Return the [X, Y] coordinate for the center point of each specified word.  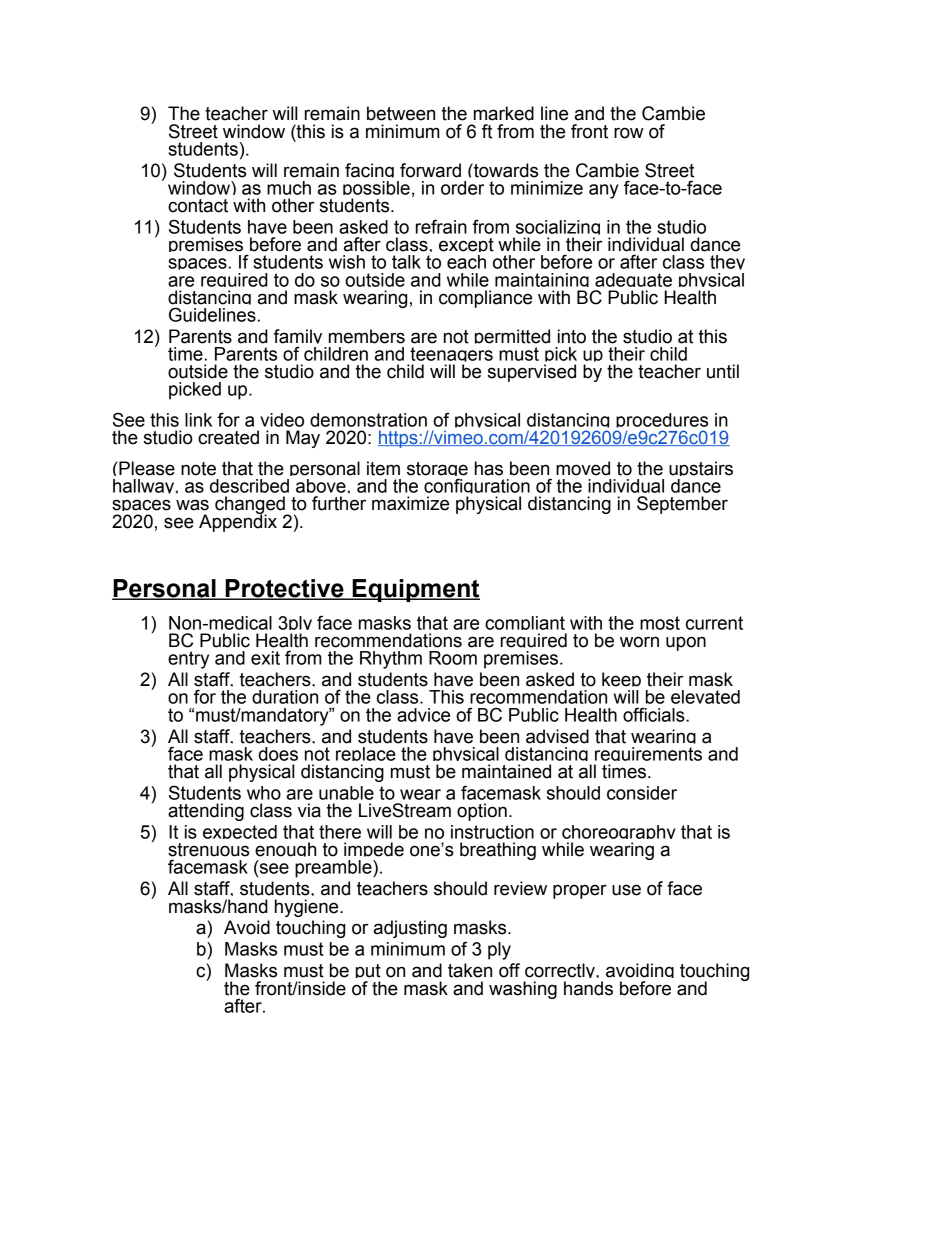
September [682, 505]
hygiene [308, 908]
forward [430, 170]
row [629, 133]
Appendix [238, 522]
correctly [560, 973]
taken [470, 970]
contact [198, 206]
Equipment [415, 590]
